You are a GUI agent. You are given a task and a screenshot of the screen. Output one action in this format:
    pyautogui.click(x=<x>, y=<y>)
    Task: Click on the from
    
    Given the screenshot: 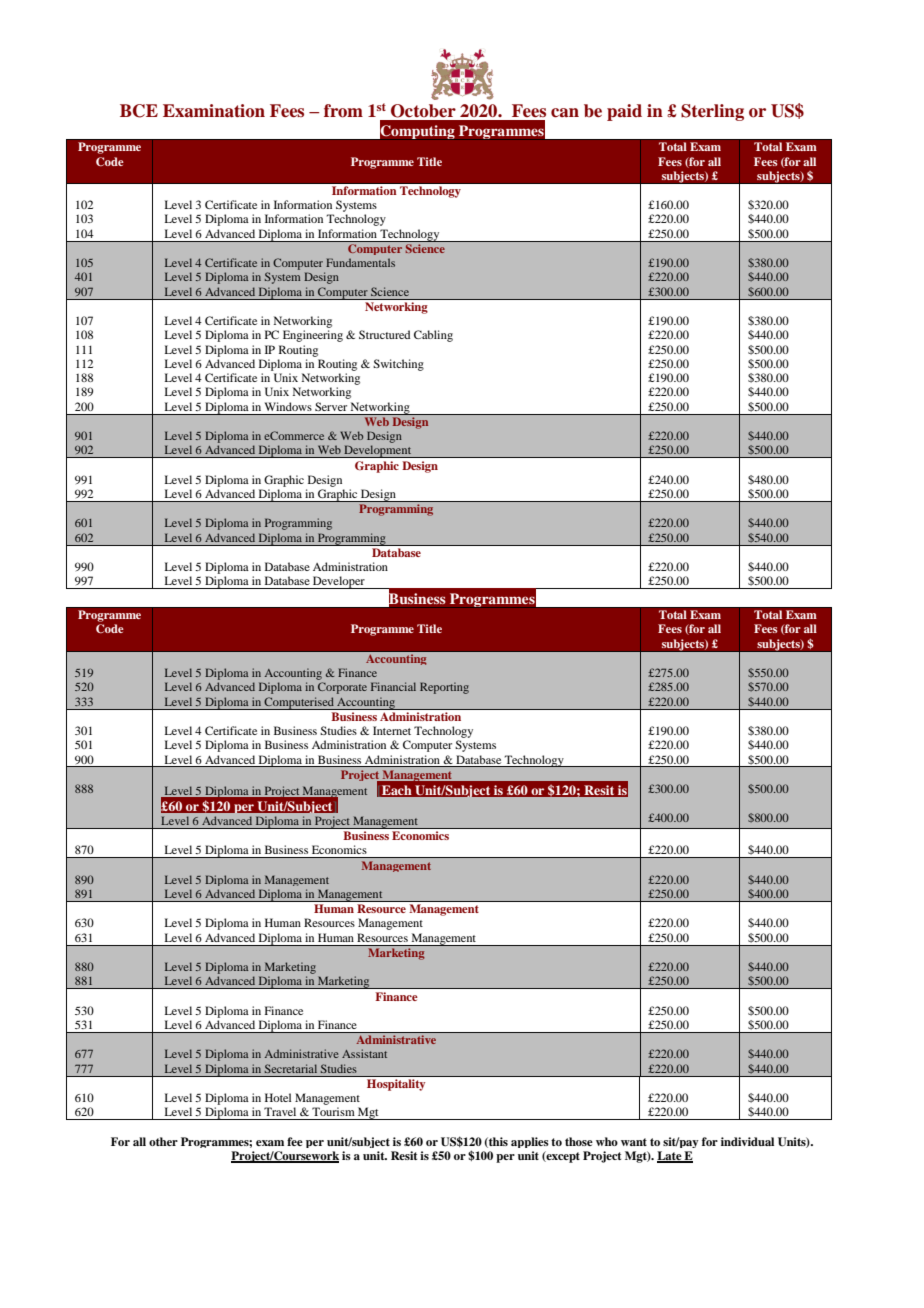 What is the action you would take?
    pyautogui.click(x=343, y=111)
